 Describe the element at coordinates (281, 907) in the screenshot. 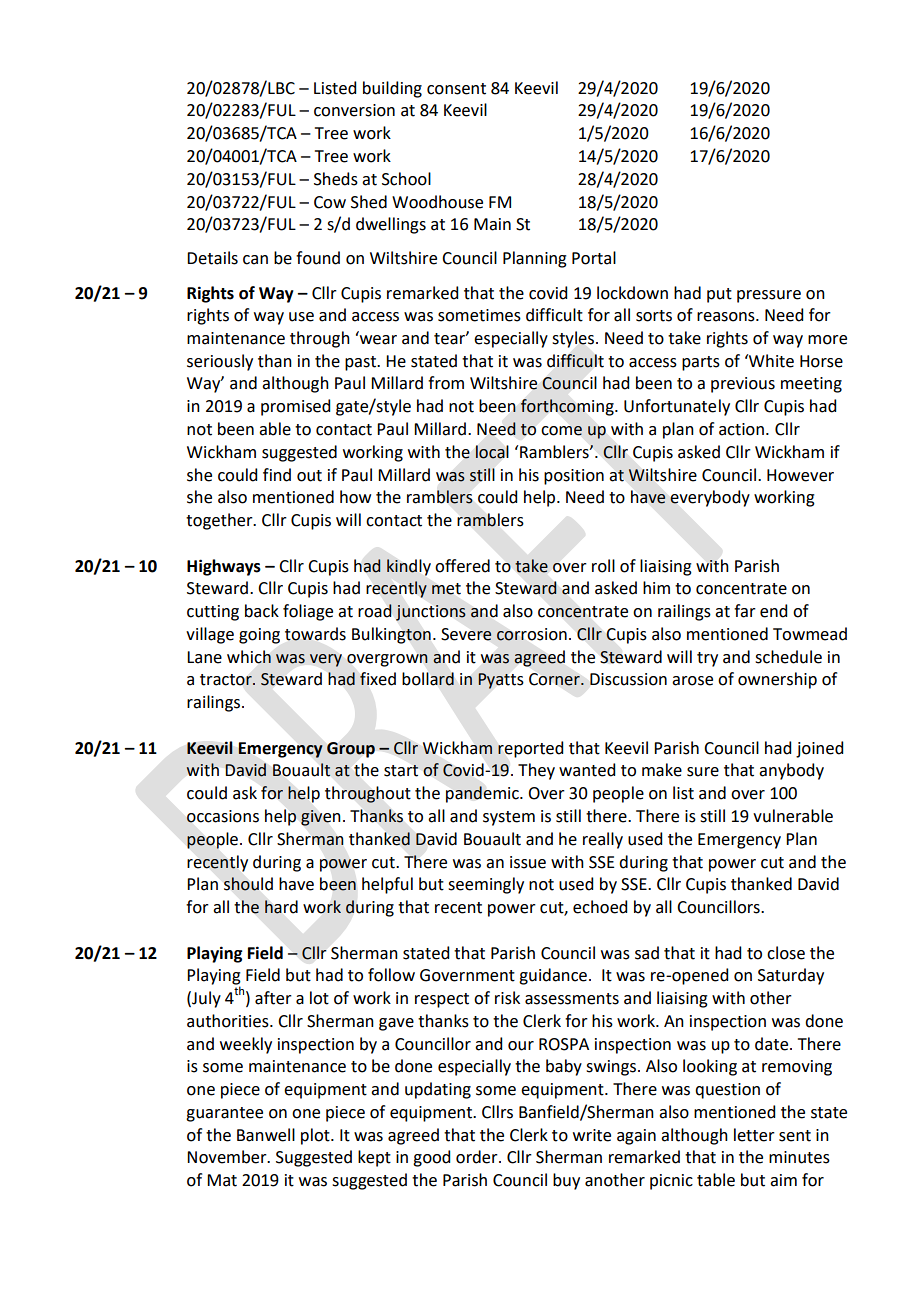

I see `hard` at that location.
